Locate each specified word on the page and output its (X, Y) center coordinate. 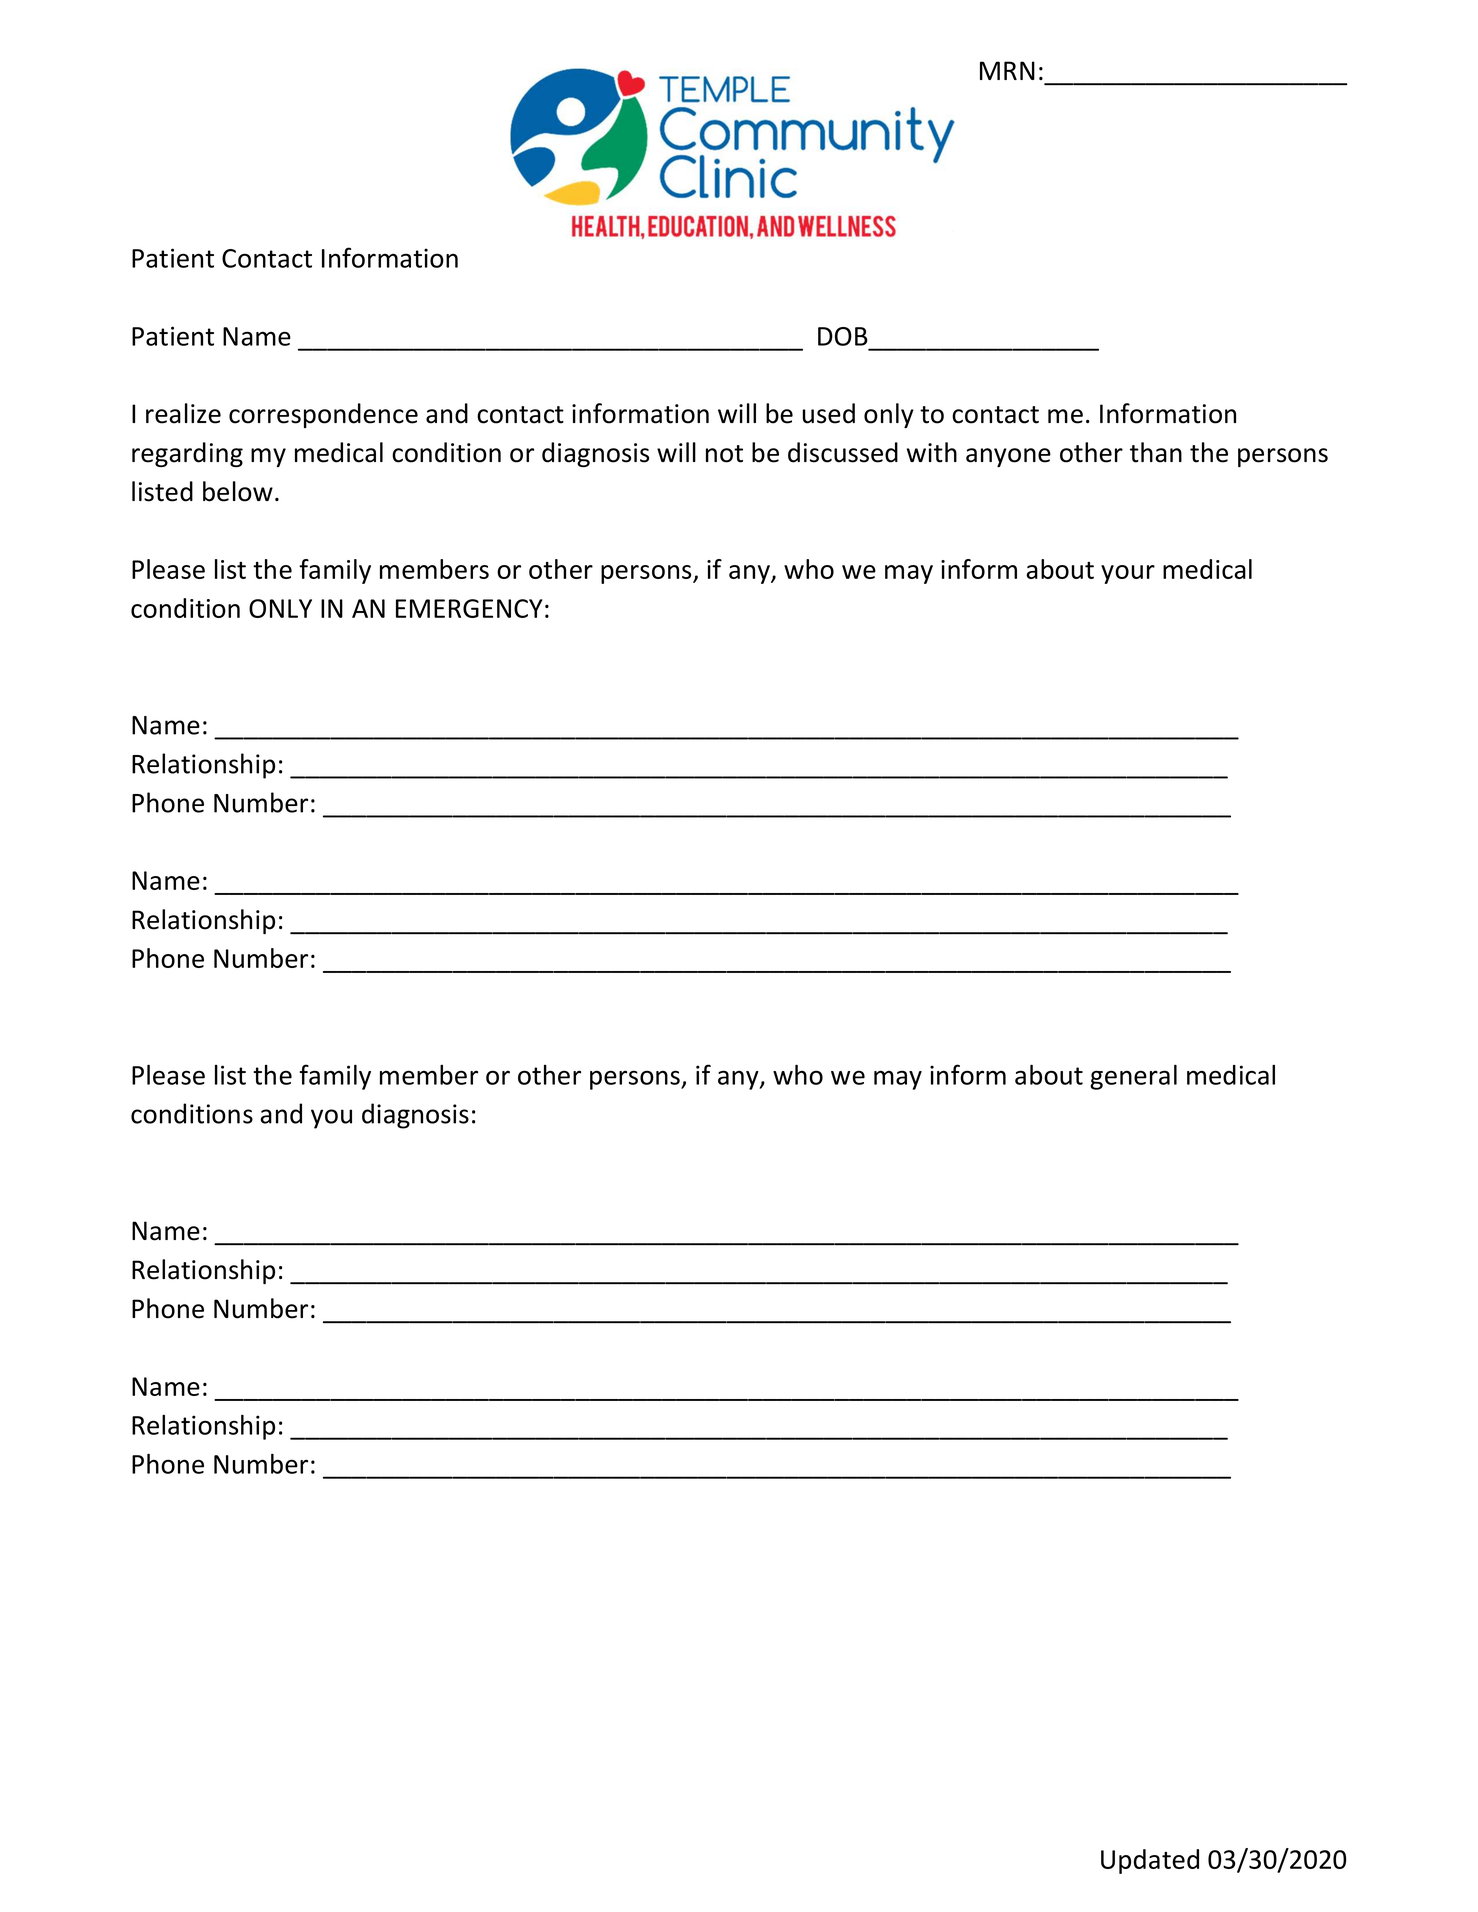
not (724, 454)
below (238, 491)
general (1133, 1077)
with (932, 452)
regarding (187, 454)
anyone (1008, 457)
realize (183, 413)
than (1156, 452)
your (1128, 574)
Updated (1150, 1861)
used (828, 413)
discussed (843, 452)
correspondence (323, 415)
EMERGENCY (469, 608)
